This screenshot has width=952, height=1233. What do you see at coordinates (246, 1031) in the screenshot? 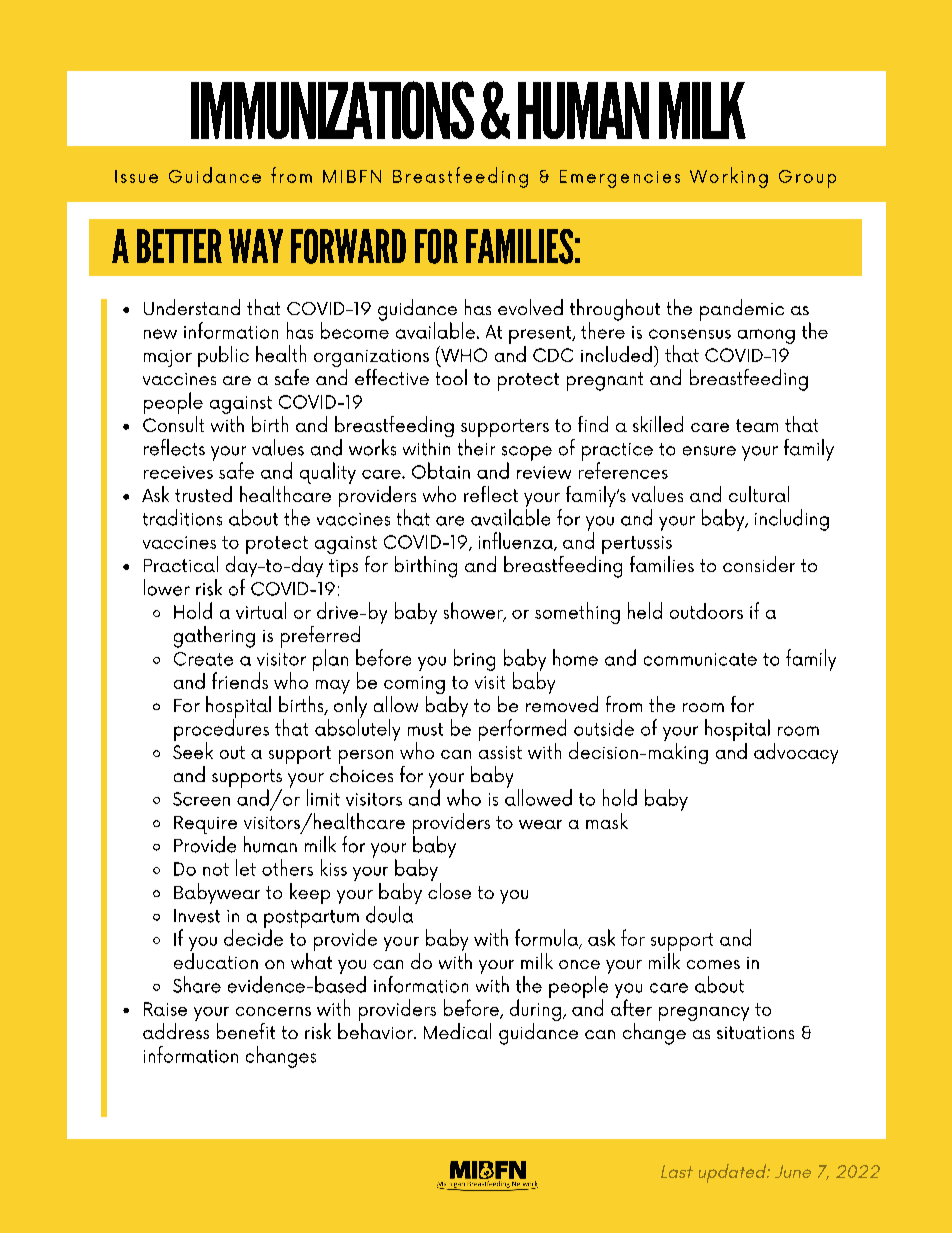
I see `benefit` at bounding box center [246, 1031].
